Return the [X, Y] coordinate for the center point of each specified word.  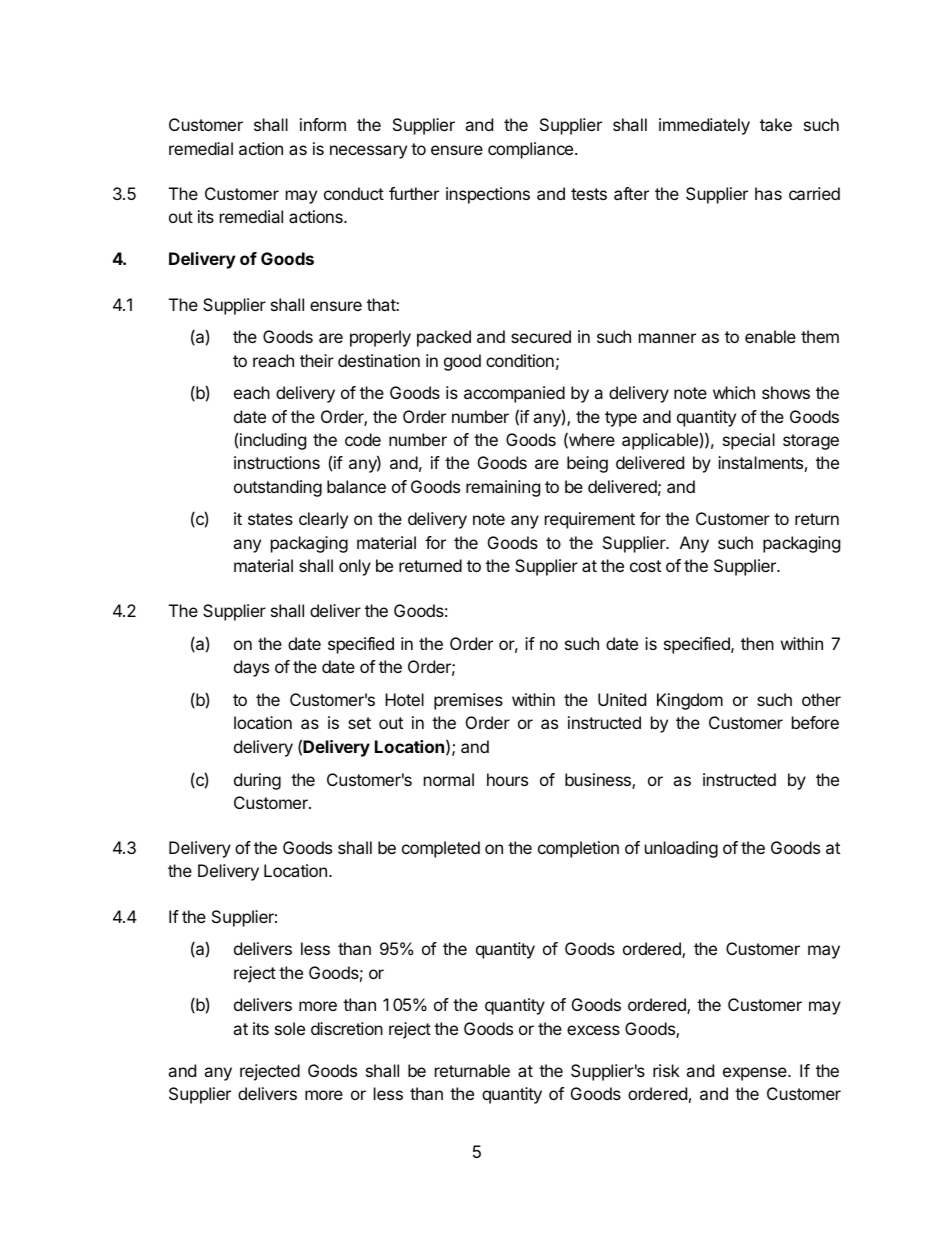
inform [323, 124]
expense [756, 1074]
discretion [347, 1028]
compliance [532, 150]
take [776, 124]
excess [593, 1030]
